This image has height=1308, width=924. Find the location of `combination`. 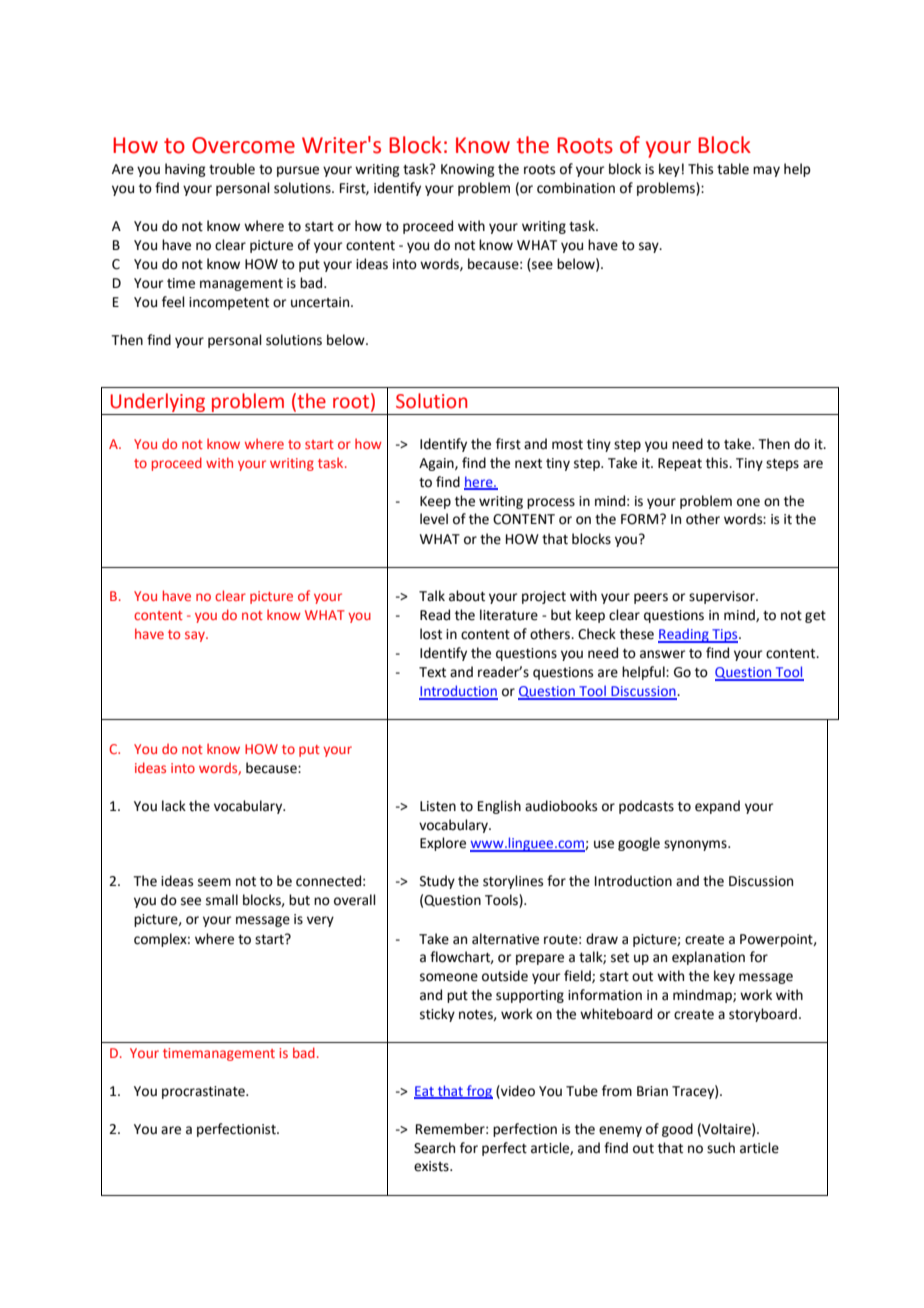

combination is located at coordinates (576, 188).
